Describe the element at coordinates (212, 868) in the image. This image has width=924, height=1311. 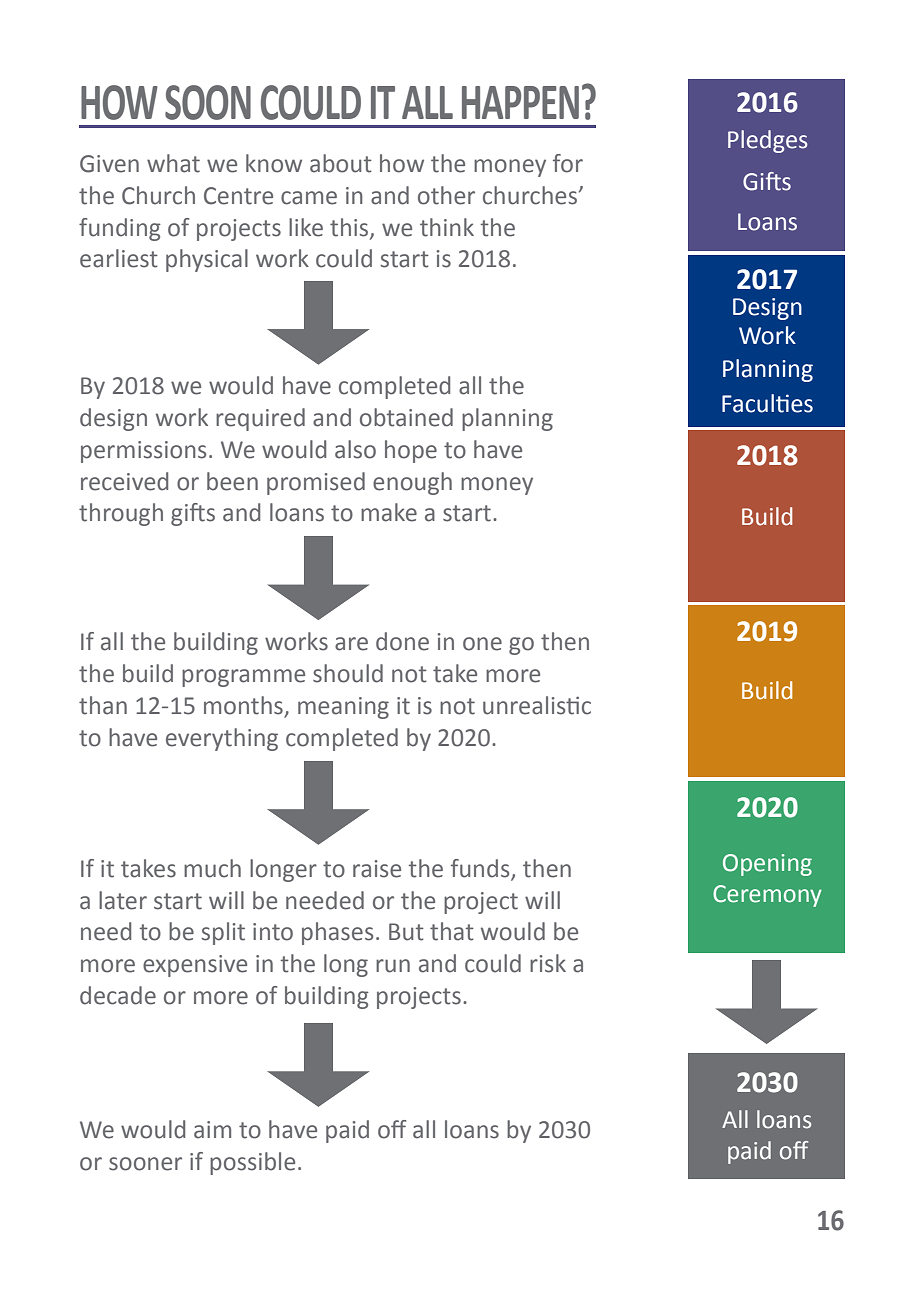
I see `much` at that location.
